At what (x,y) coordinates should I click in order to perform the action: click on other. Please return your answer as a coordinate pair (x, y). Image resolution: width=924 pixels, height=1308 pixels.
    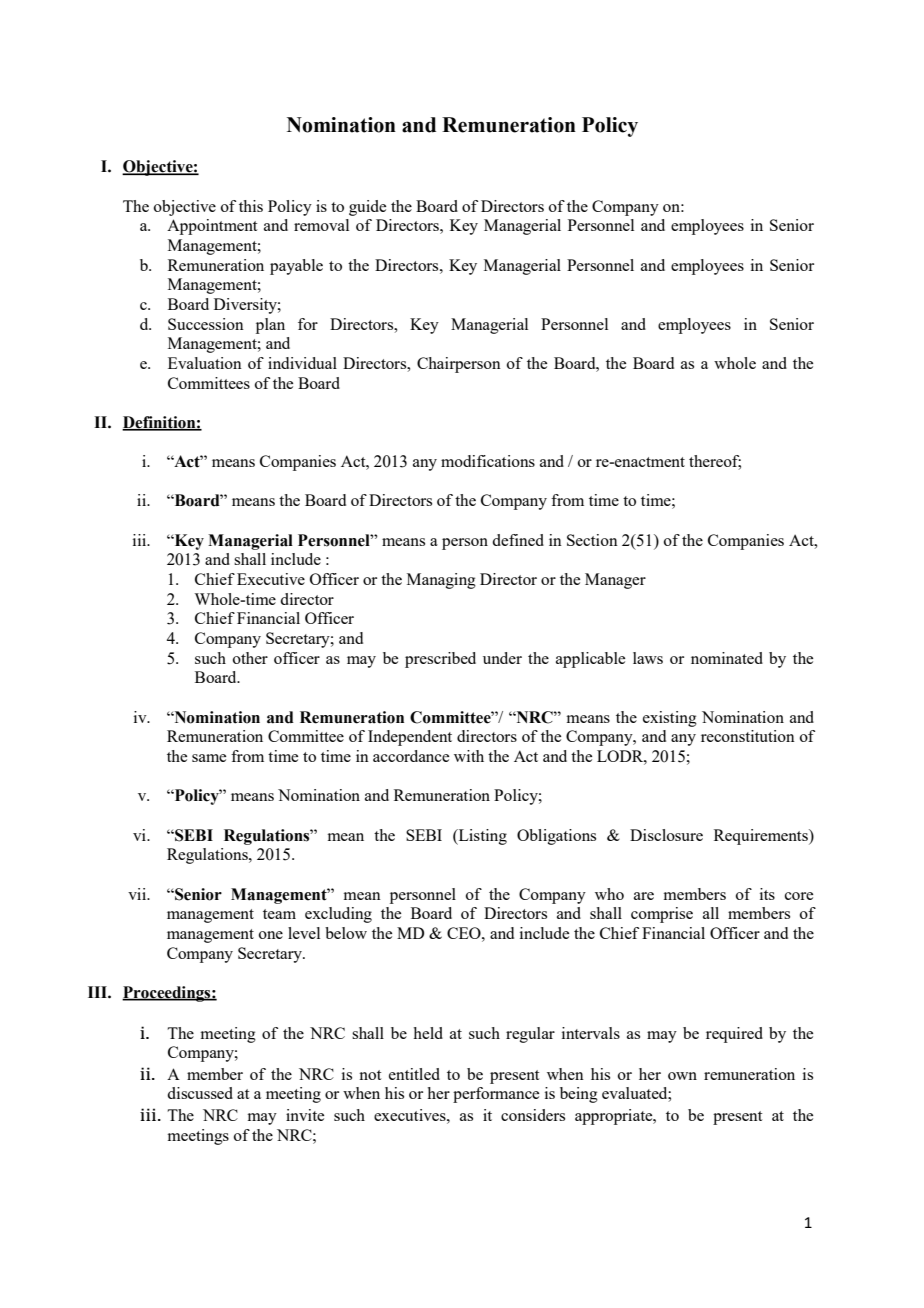
    Looking at the image, I should click on (250, 658).
